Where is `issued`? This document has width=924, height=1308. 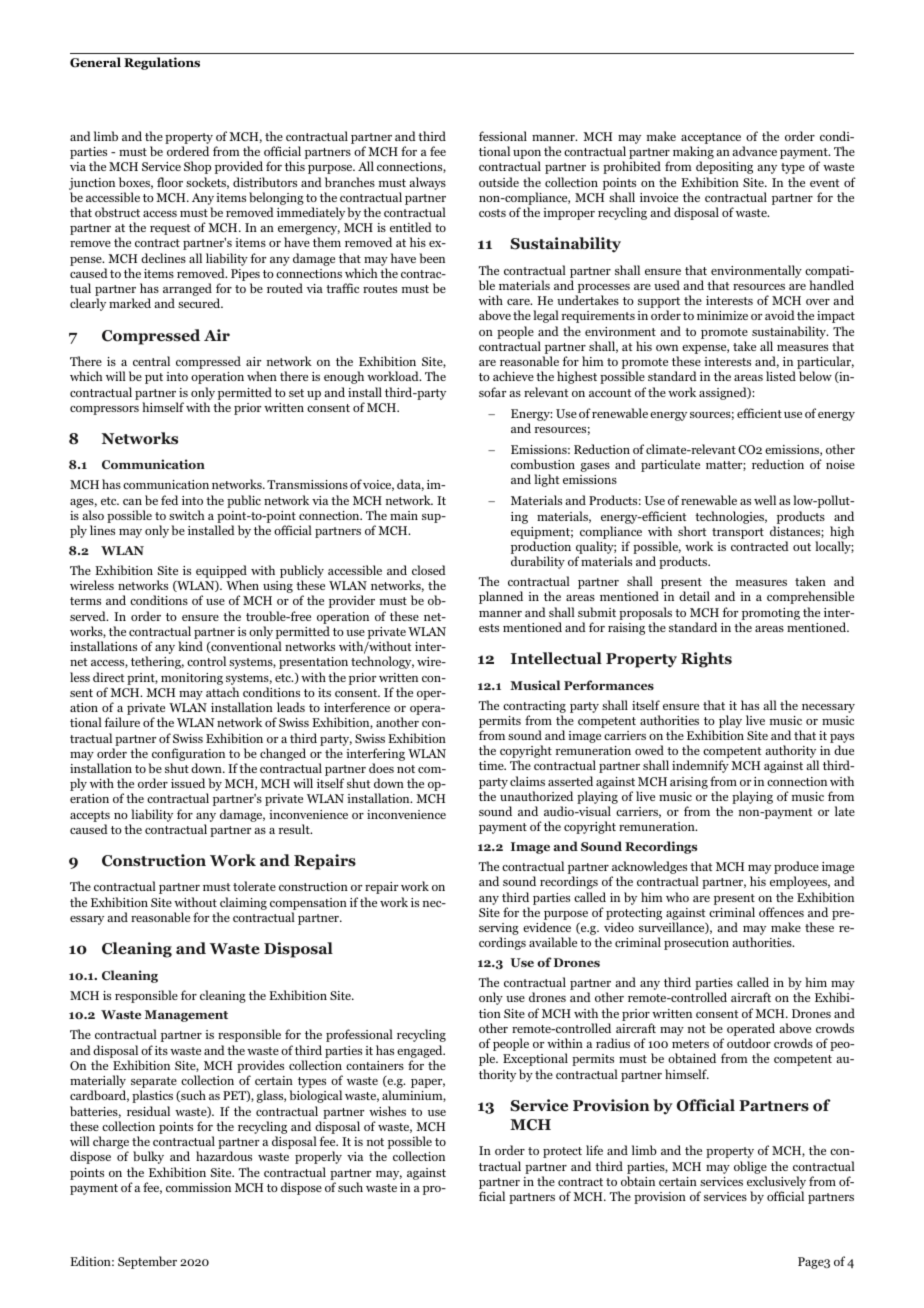
issued is located at coordinates (188, 783).
